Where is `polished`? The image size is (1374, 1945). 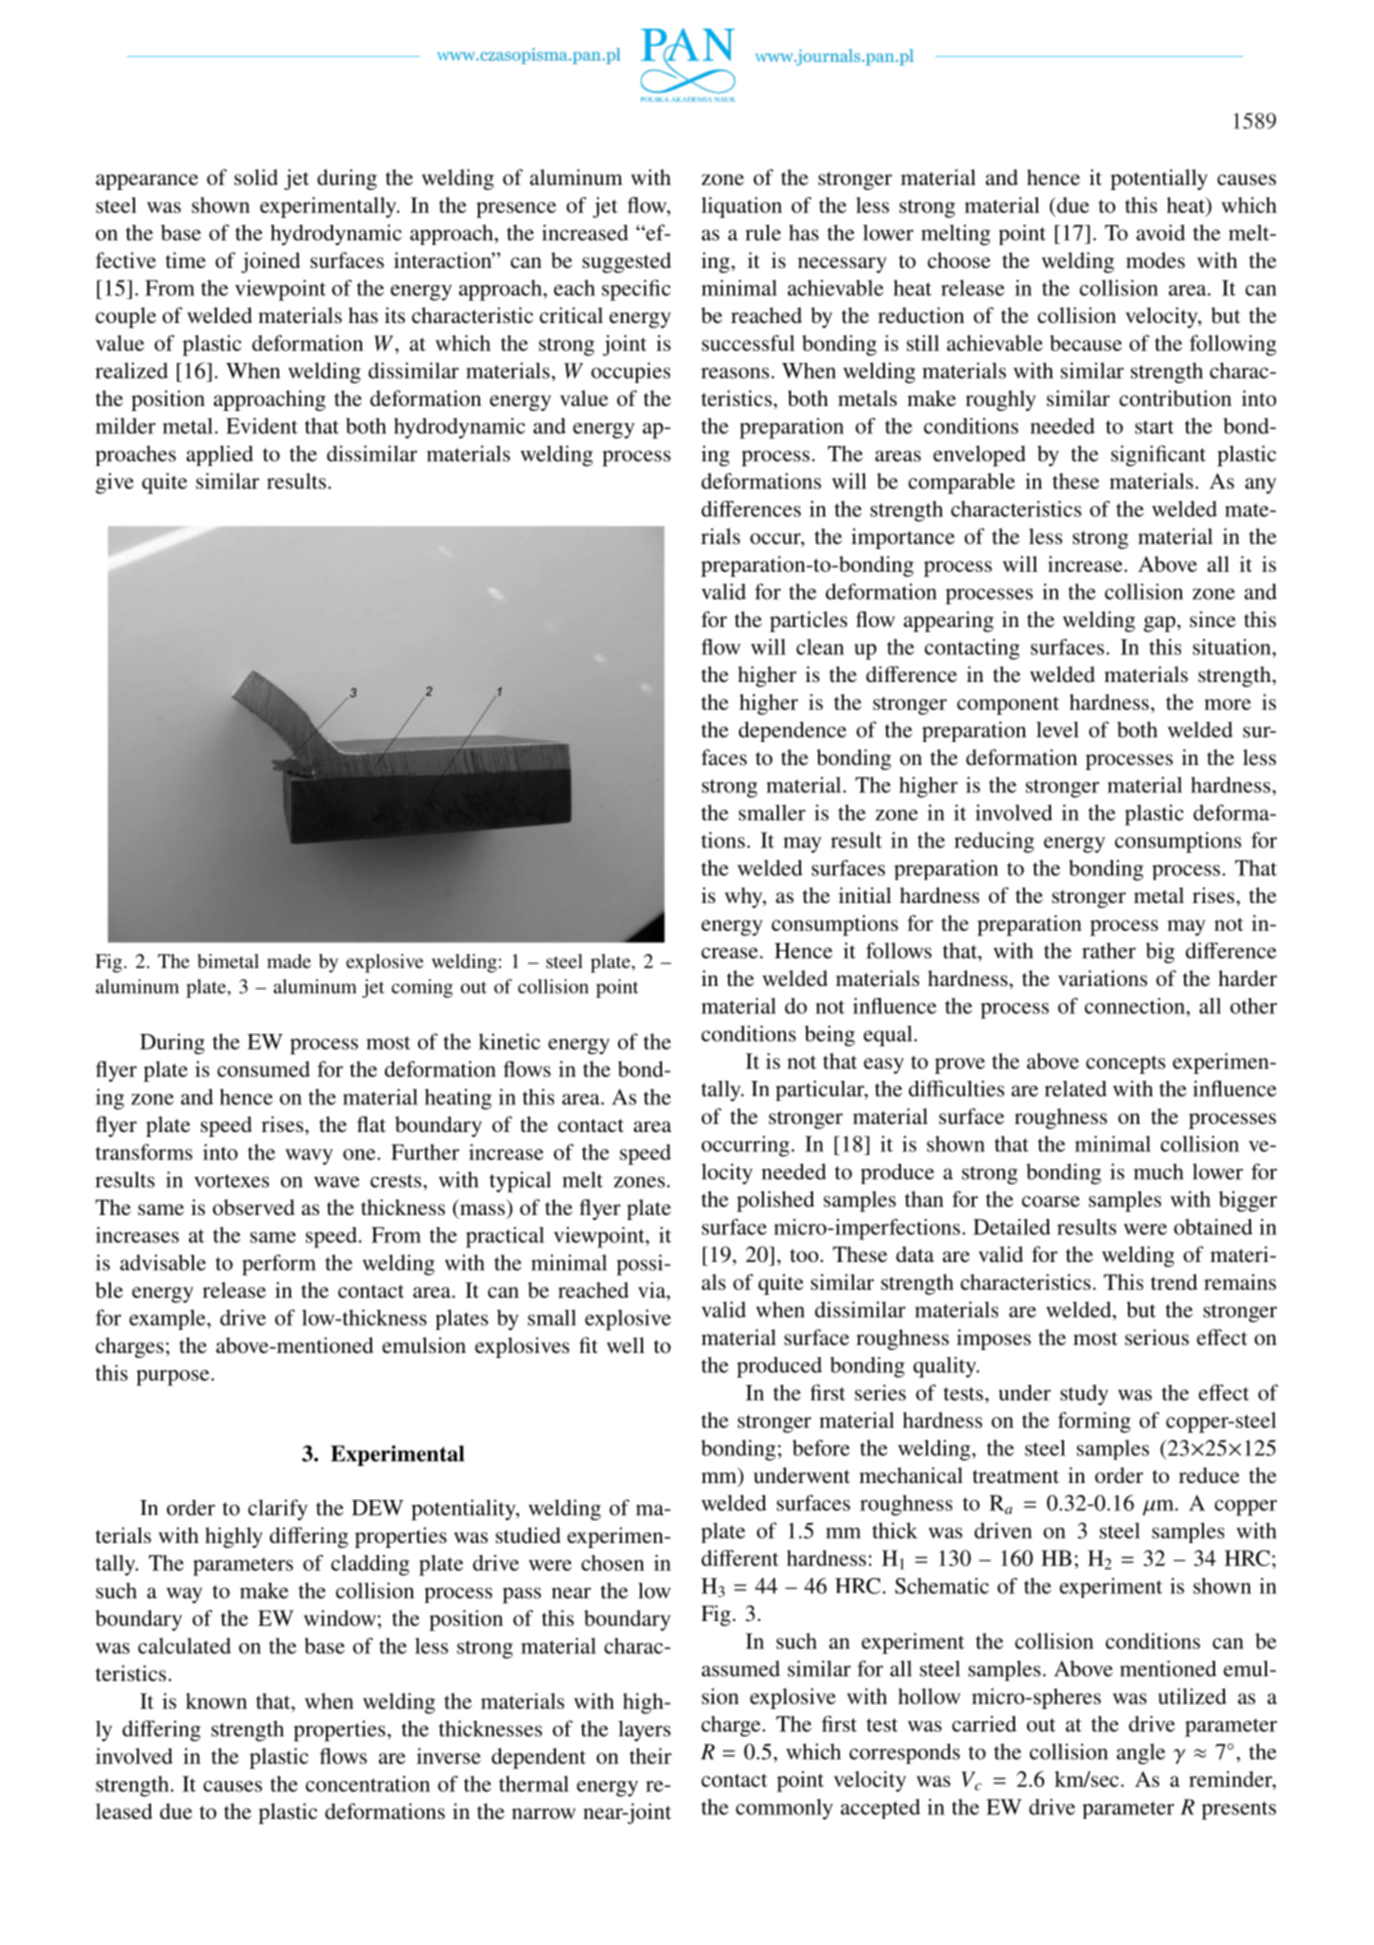 polished is located at coordinates (776, 1201).
